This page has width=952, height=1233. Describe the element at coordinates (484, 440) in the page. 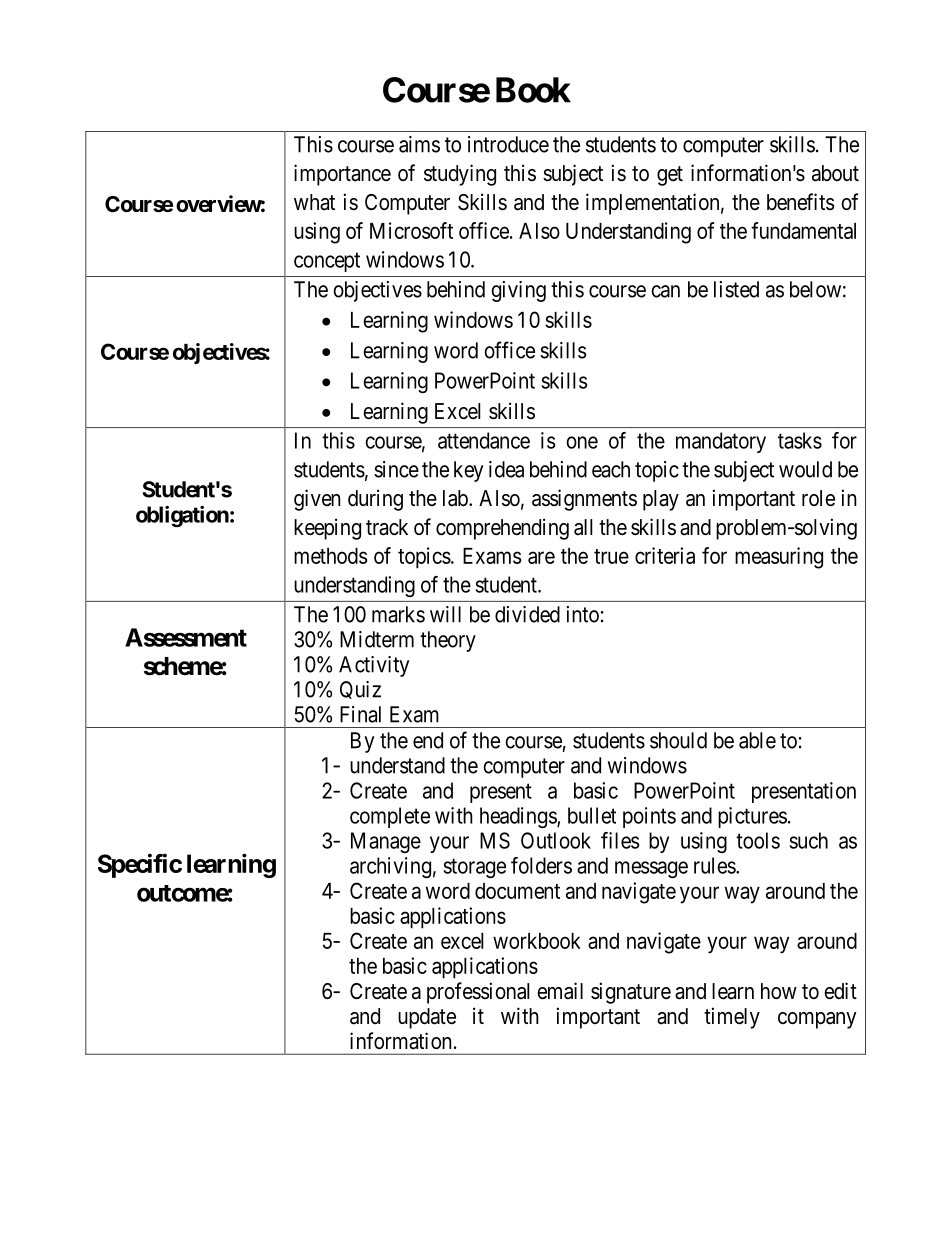

I see `attendance` at that location.
